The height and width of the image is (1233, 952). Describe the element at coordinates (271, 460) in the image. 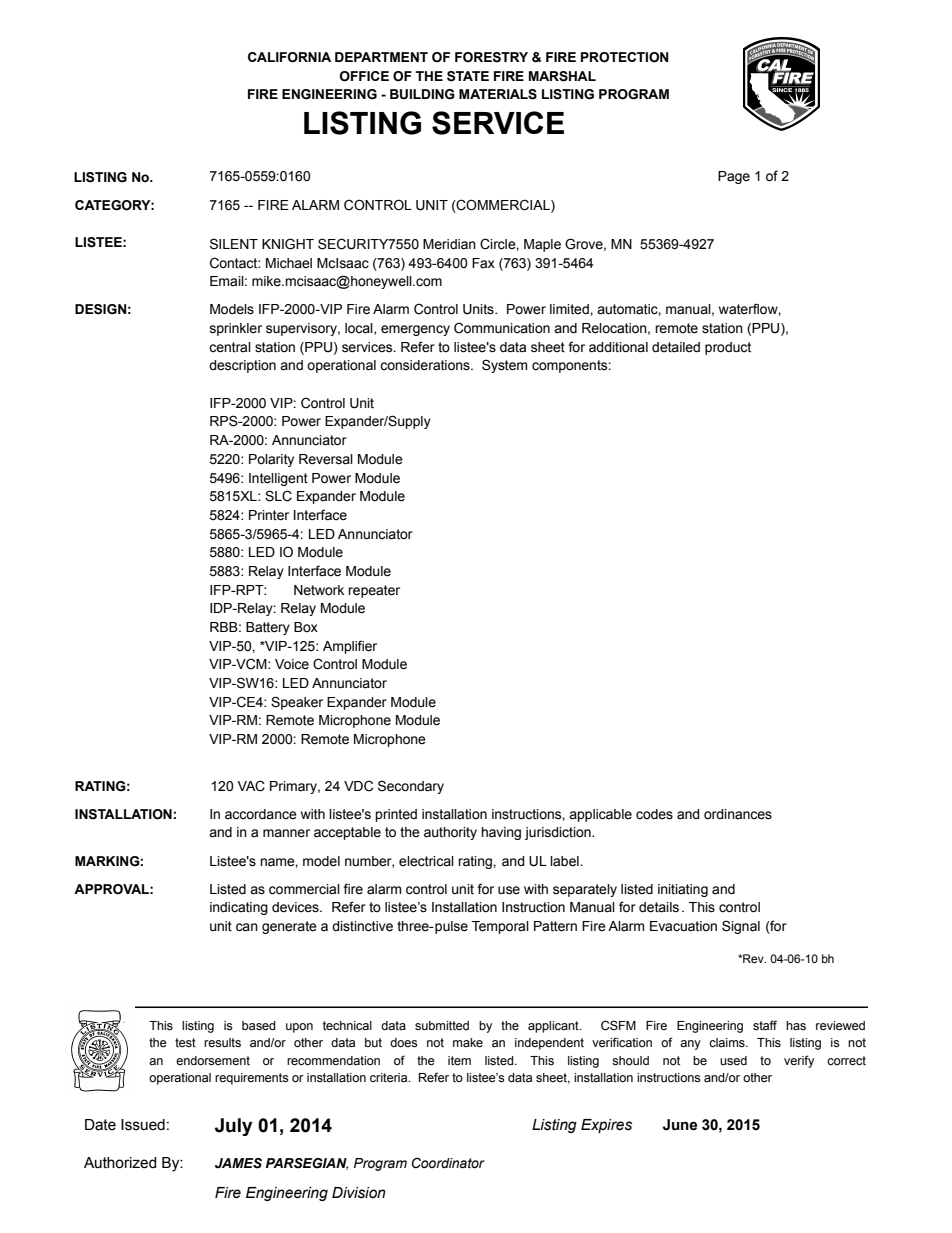

I see `Polarity` at that location.
